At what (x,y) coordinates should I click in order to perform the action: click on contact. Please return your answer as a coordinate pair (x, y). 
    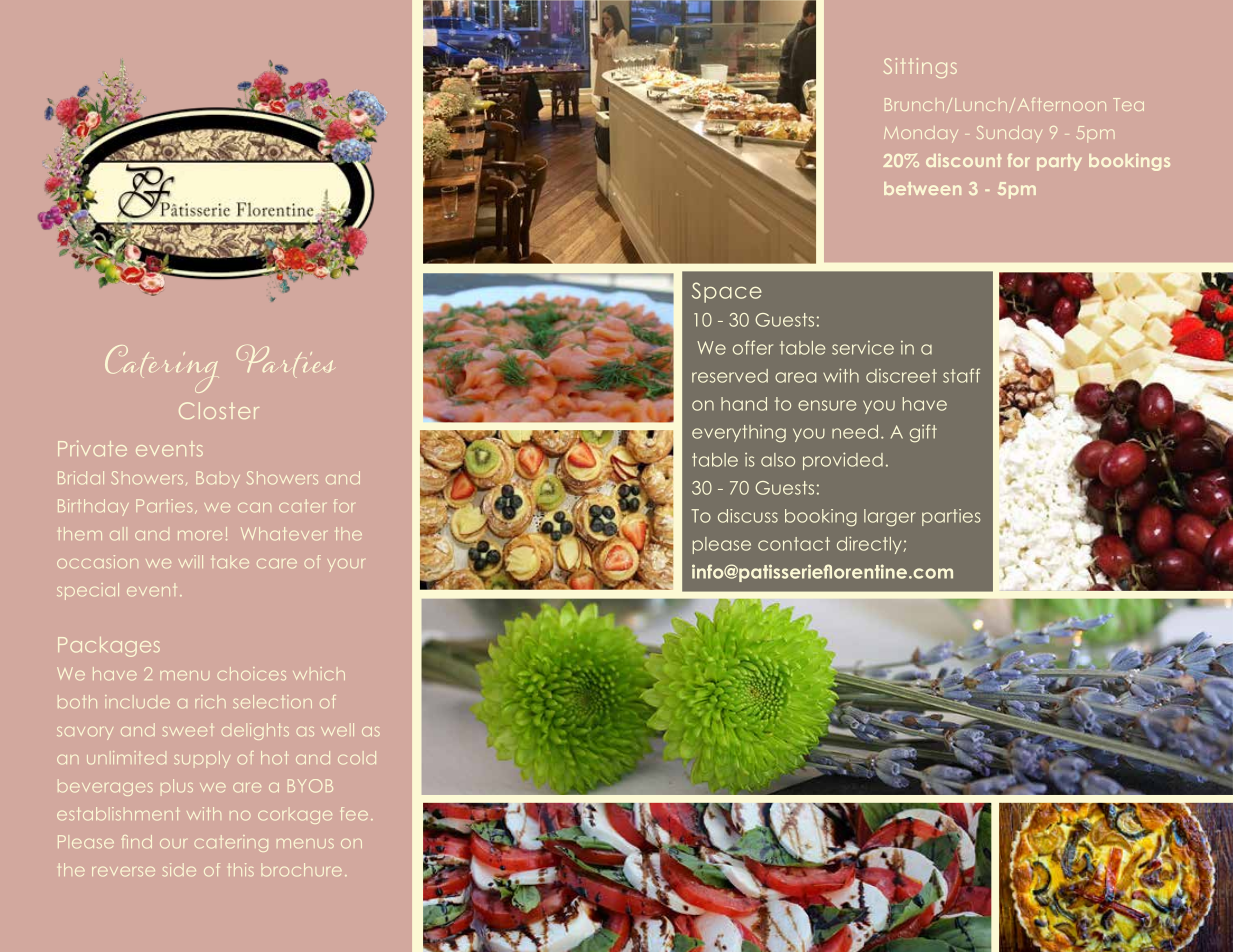
    Looking at the image, I should click on (794, 544).
